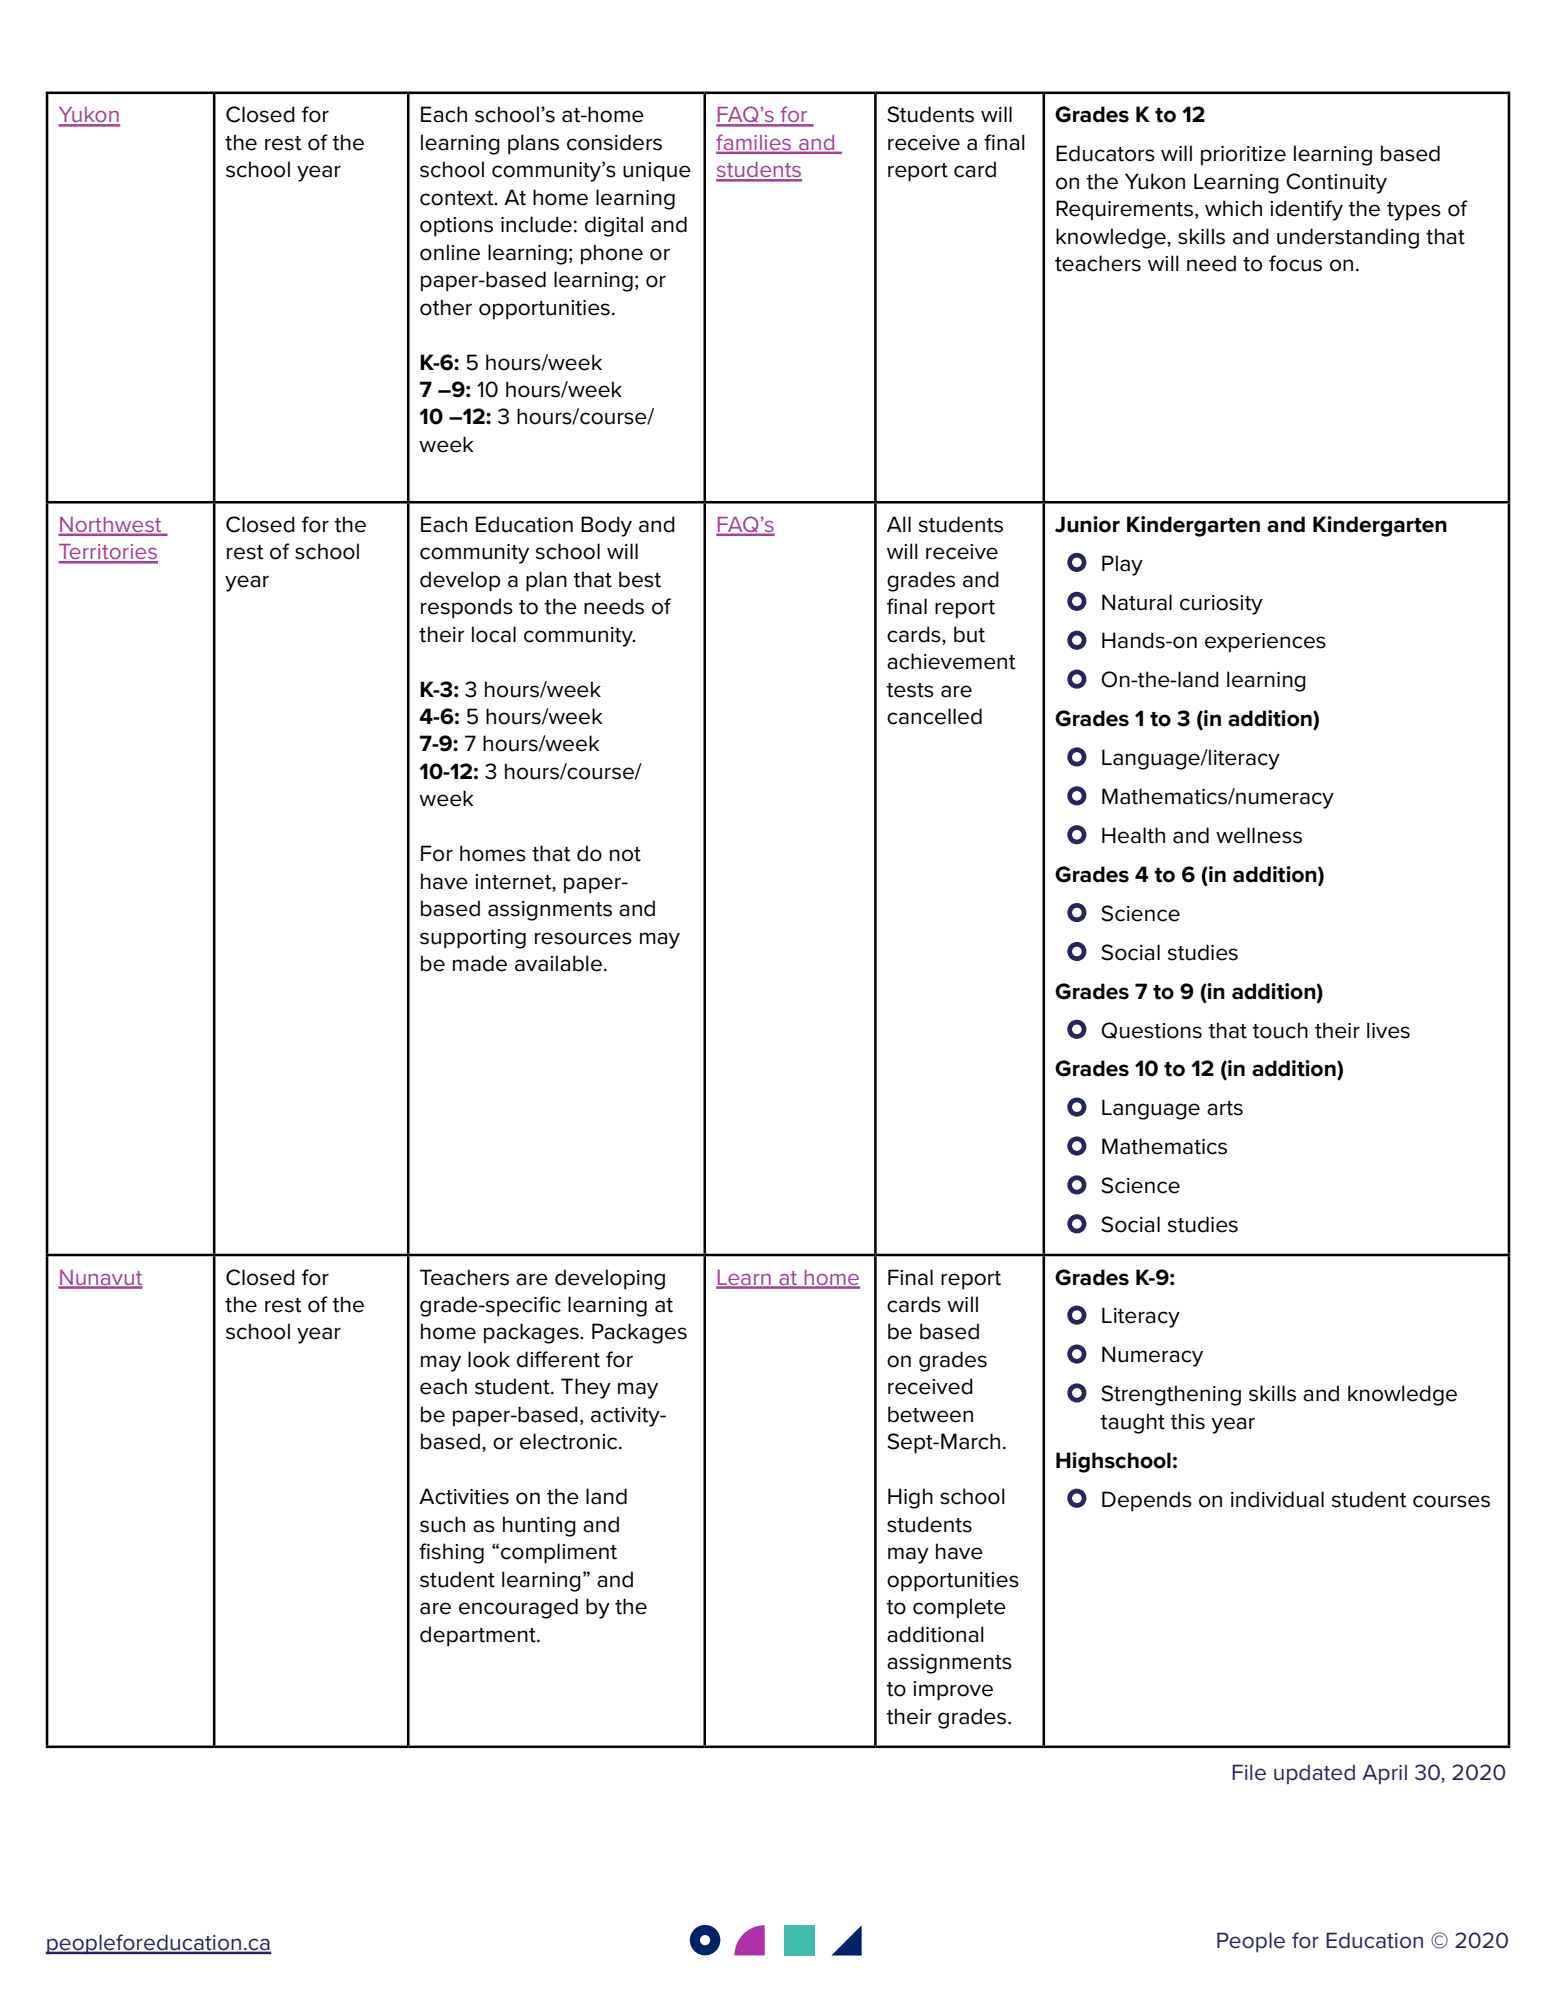  I want to click on Strengthening, so click(1171, 1395).
